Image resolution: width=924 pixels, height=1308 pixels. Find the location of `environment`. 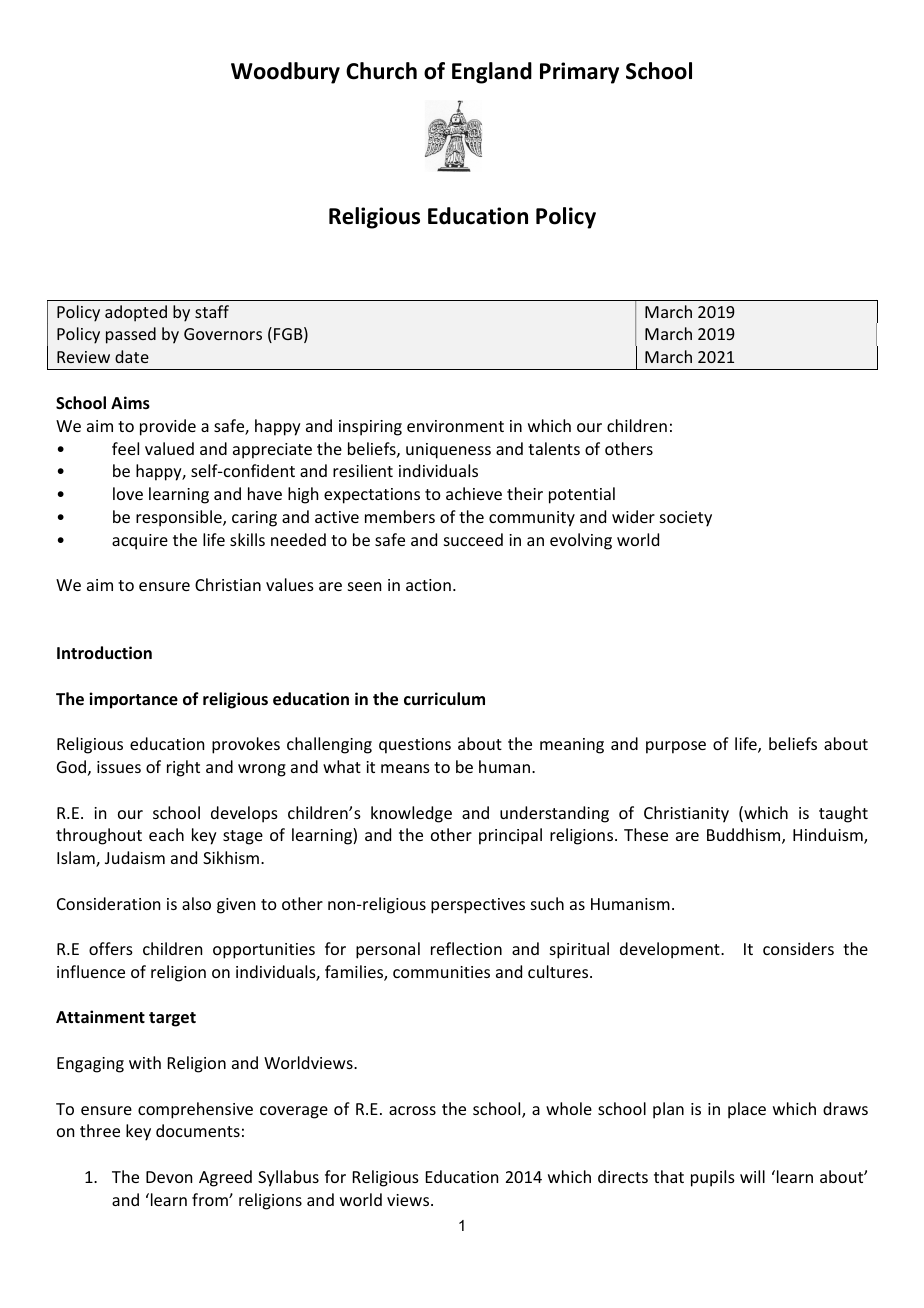

environment is located at coordinates (455, 426).
